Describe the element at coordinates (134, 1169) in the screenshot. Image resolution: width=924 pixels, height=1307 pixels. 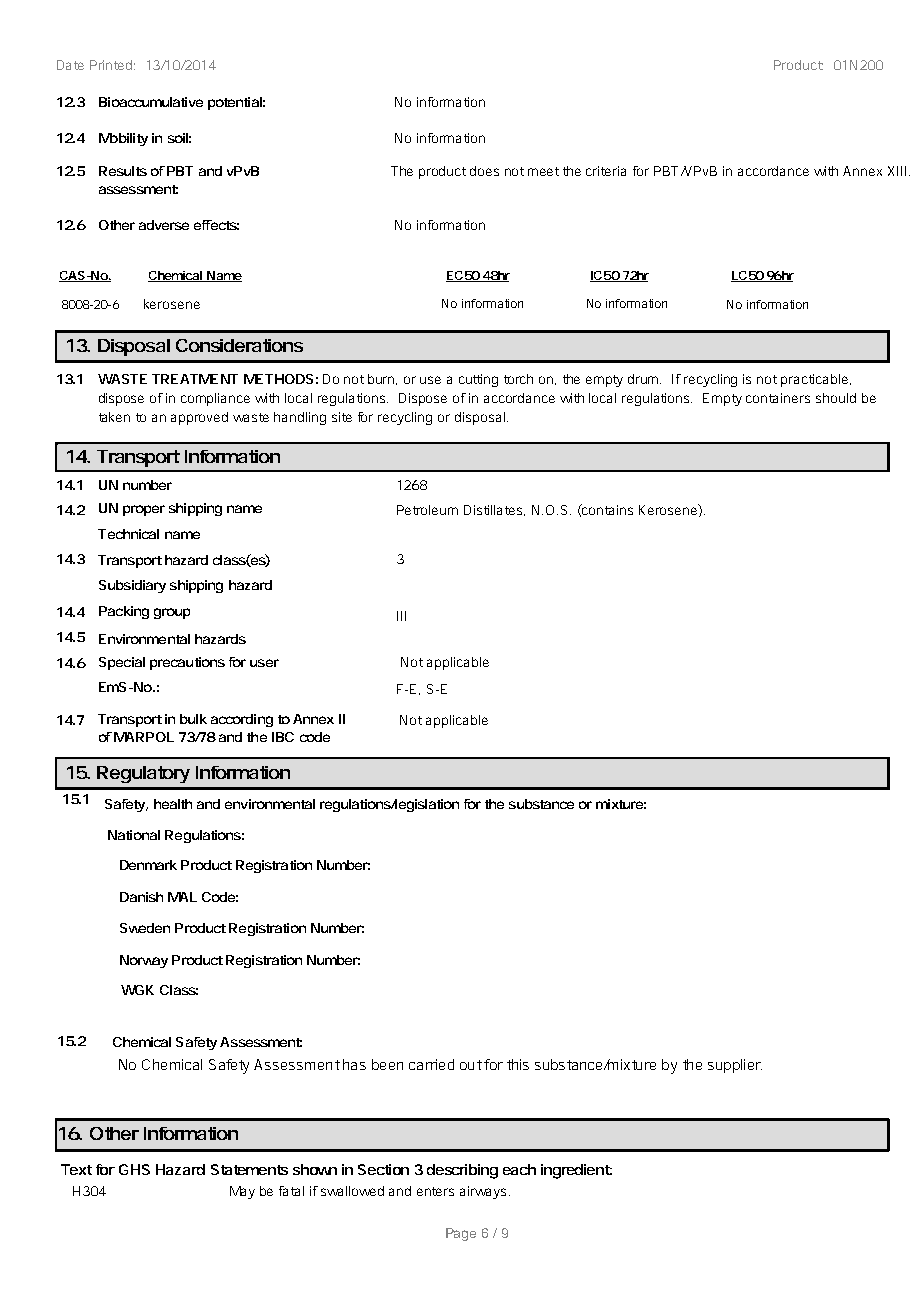
I see `GHS` at that location.
